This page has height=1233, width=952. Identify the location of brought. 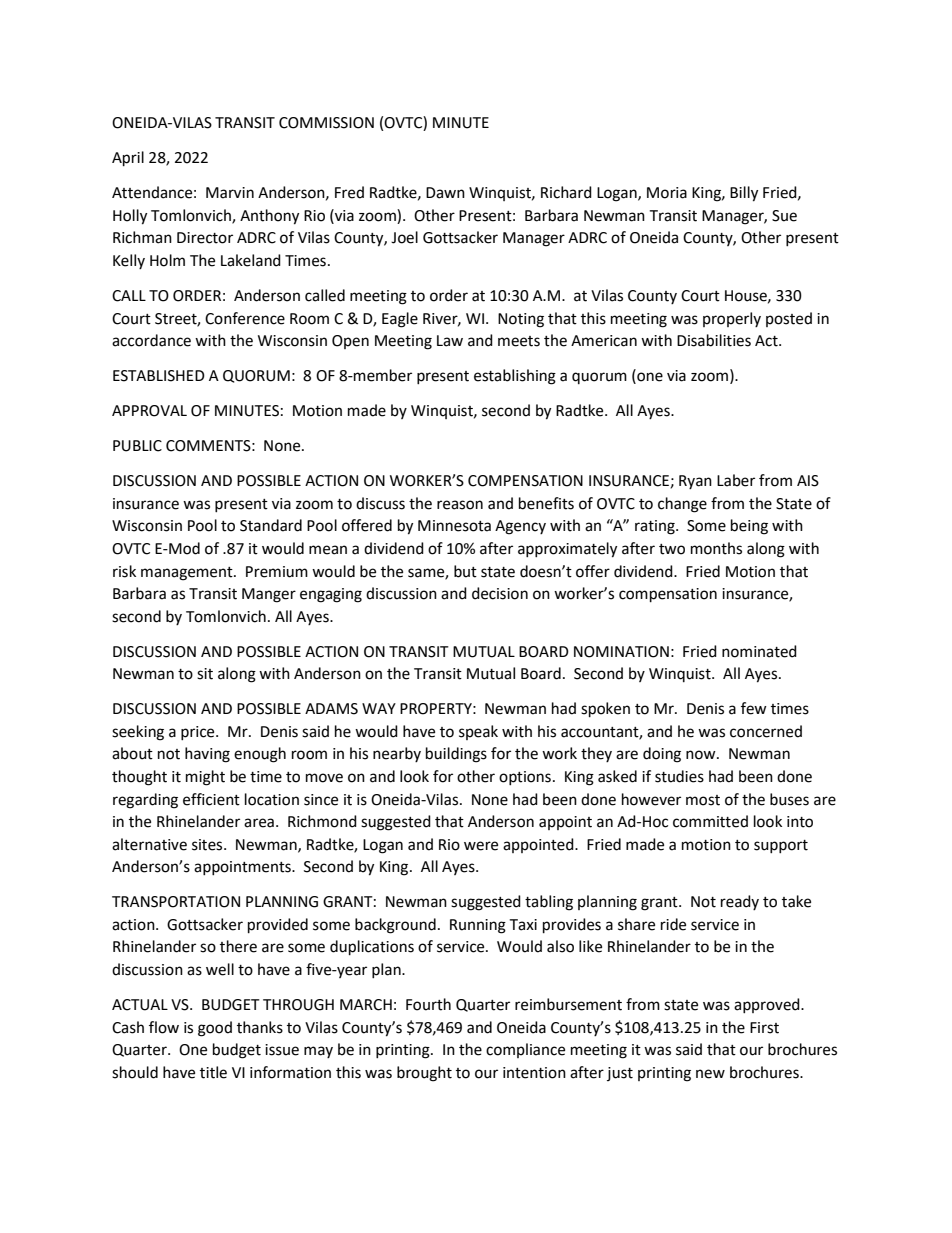
(424, 1074).
